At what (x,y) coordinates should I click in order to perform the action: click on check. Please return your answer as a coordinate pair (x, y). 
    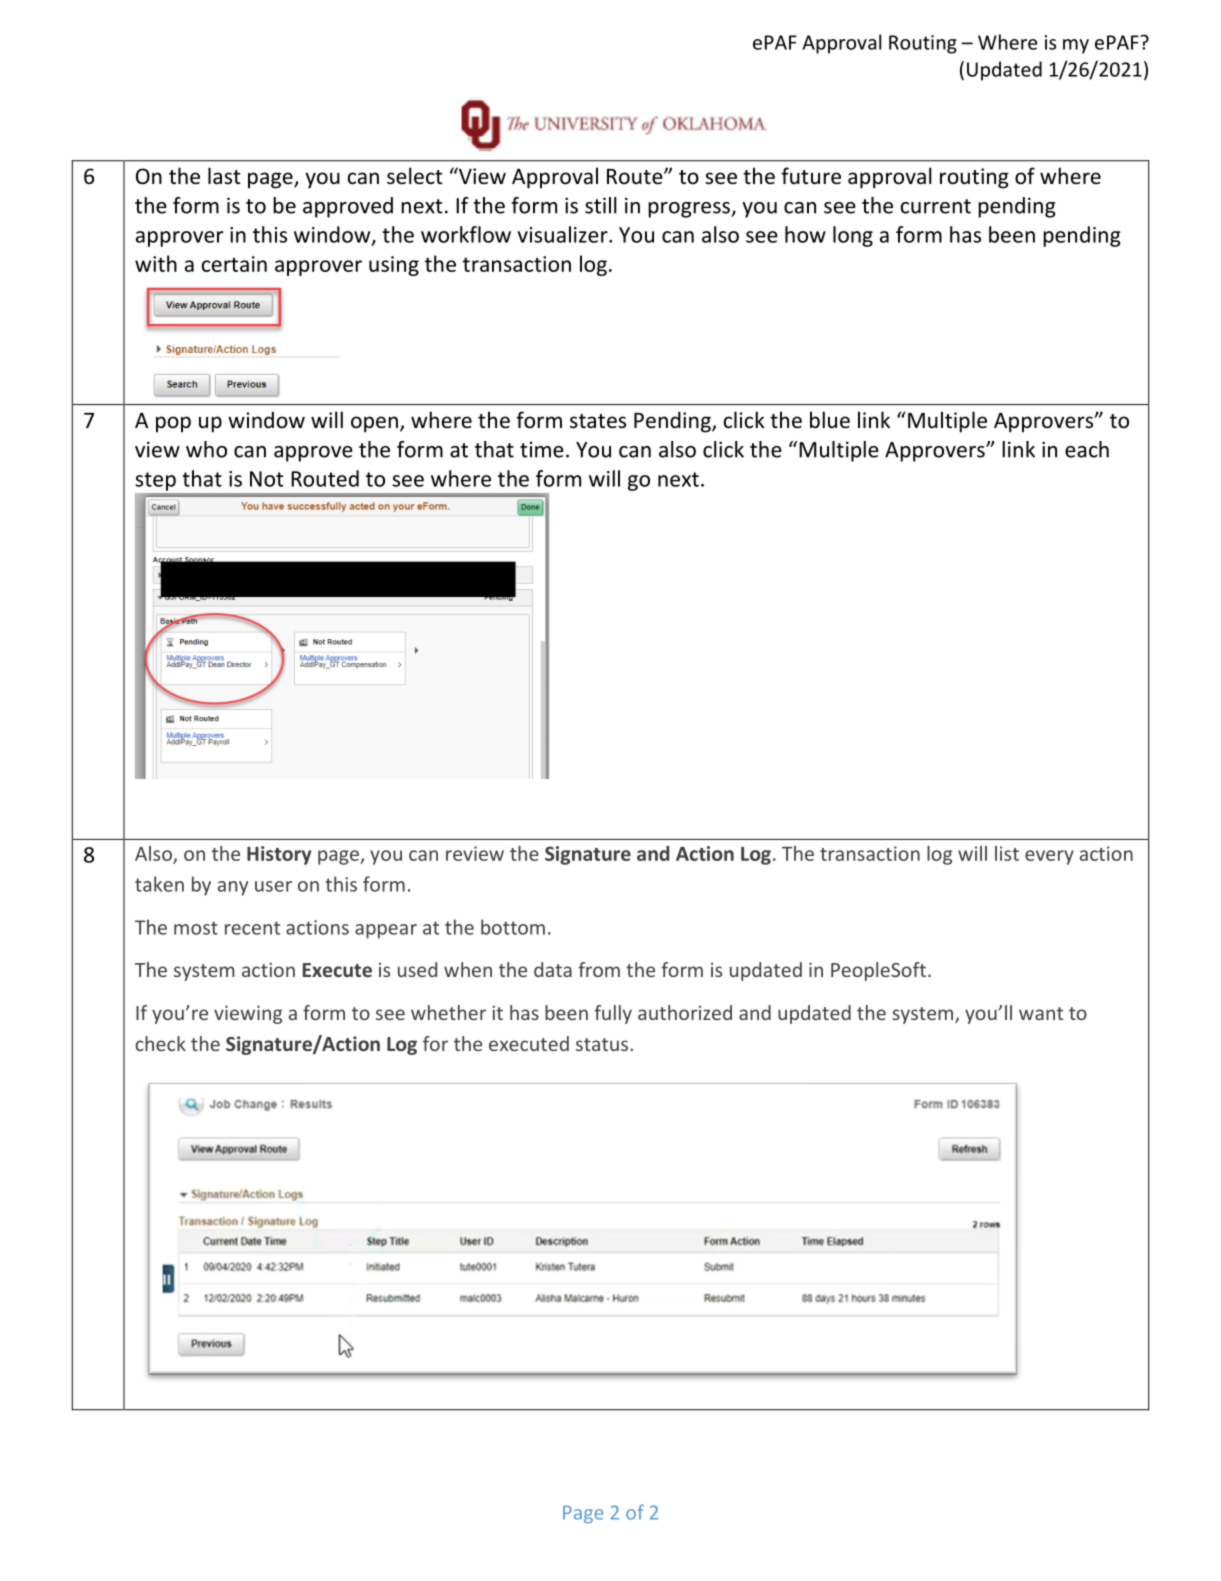
    Looking at the image, I should click on (161, 1043).
